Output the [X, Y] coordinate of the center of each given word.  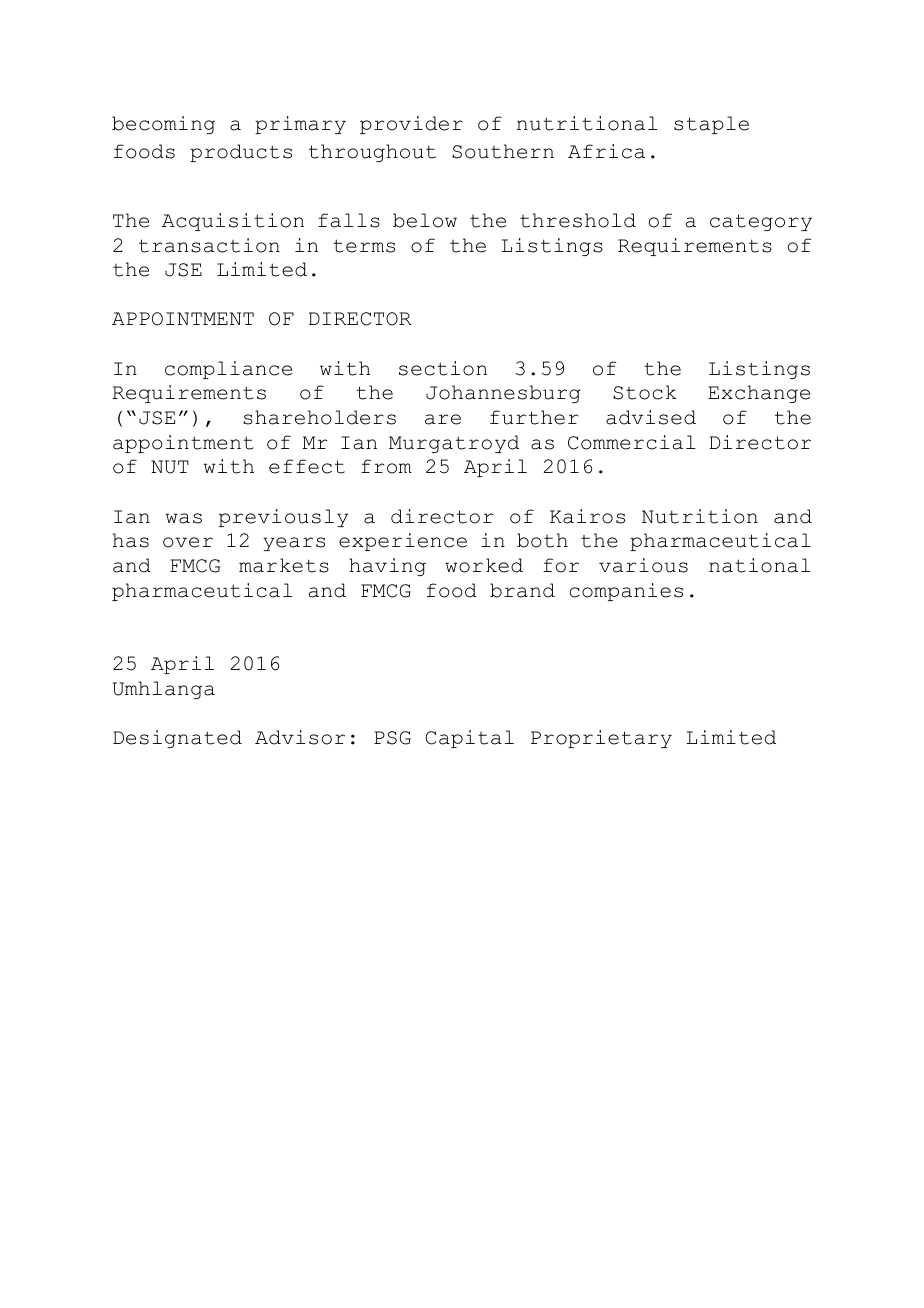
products [241, 153]
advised [651, 417]
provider [411, 125]
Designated [177, 739]
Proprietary [601, 739]
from [386, 466]
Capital [470, 739]
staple [711, 125]
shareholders [319, 417]
